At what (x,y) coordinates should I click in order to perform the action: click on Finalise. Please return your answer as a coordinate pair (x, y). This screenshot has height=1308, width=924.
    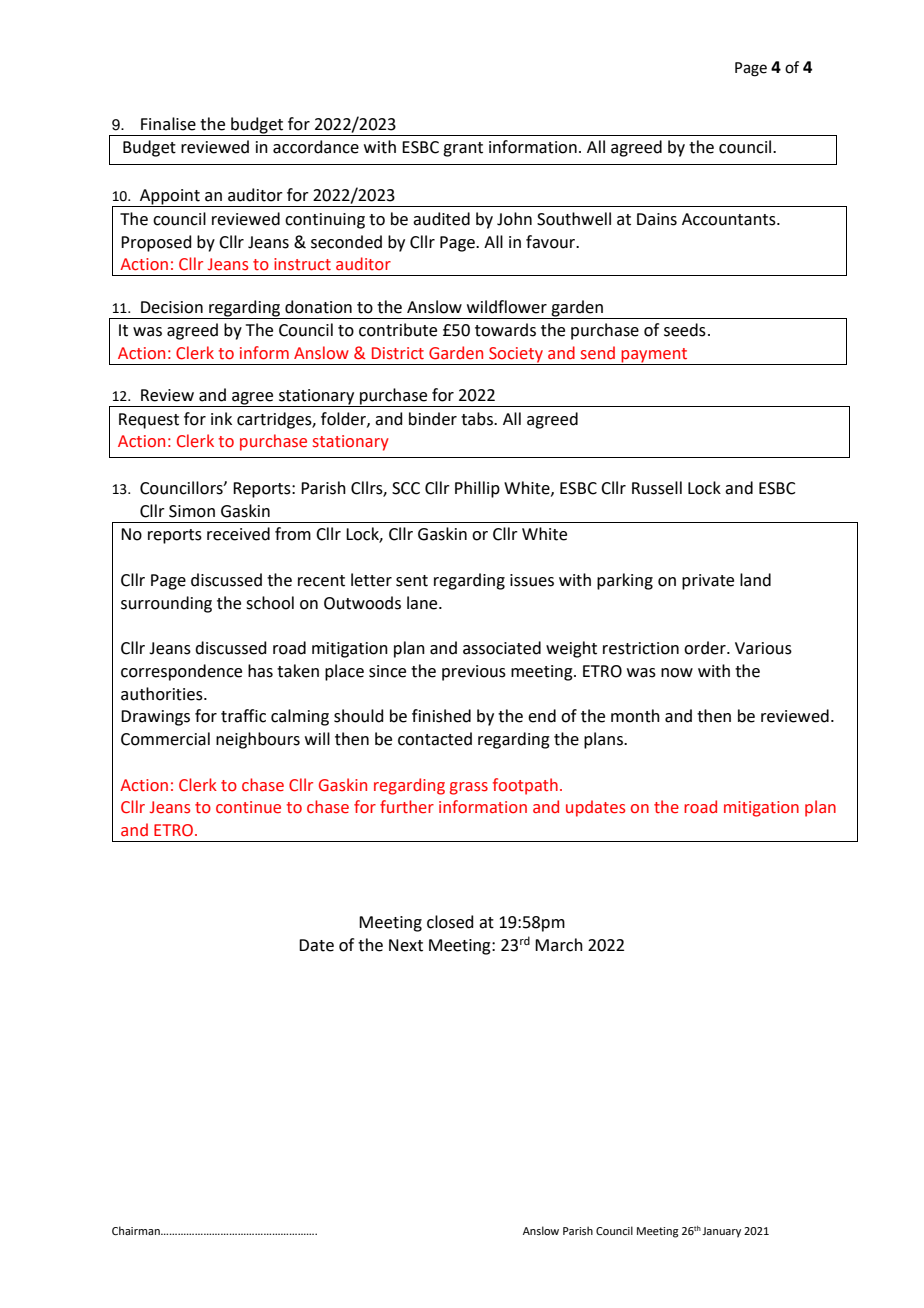
    Looking at the image, I should click on (168, 124).
